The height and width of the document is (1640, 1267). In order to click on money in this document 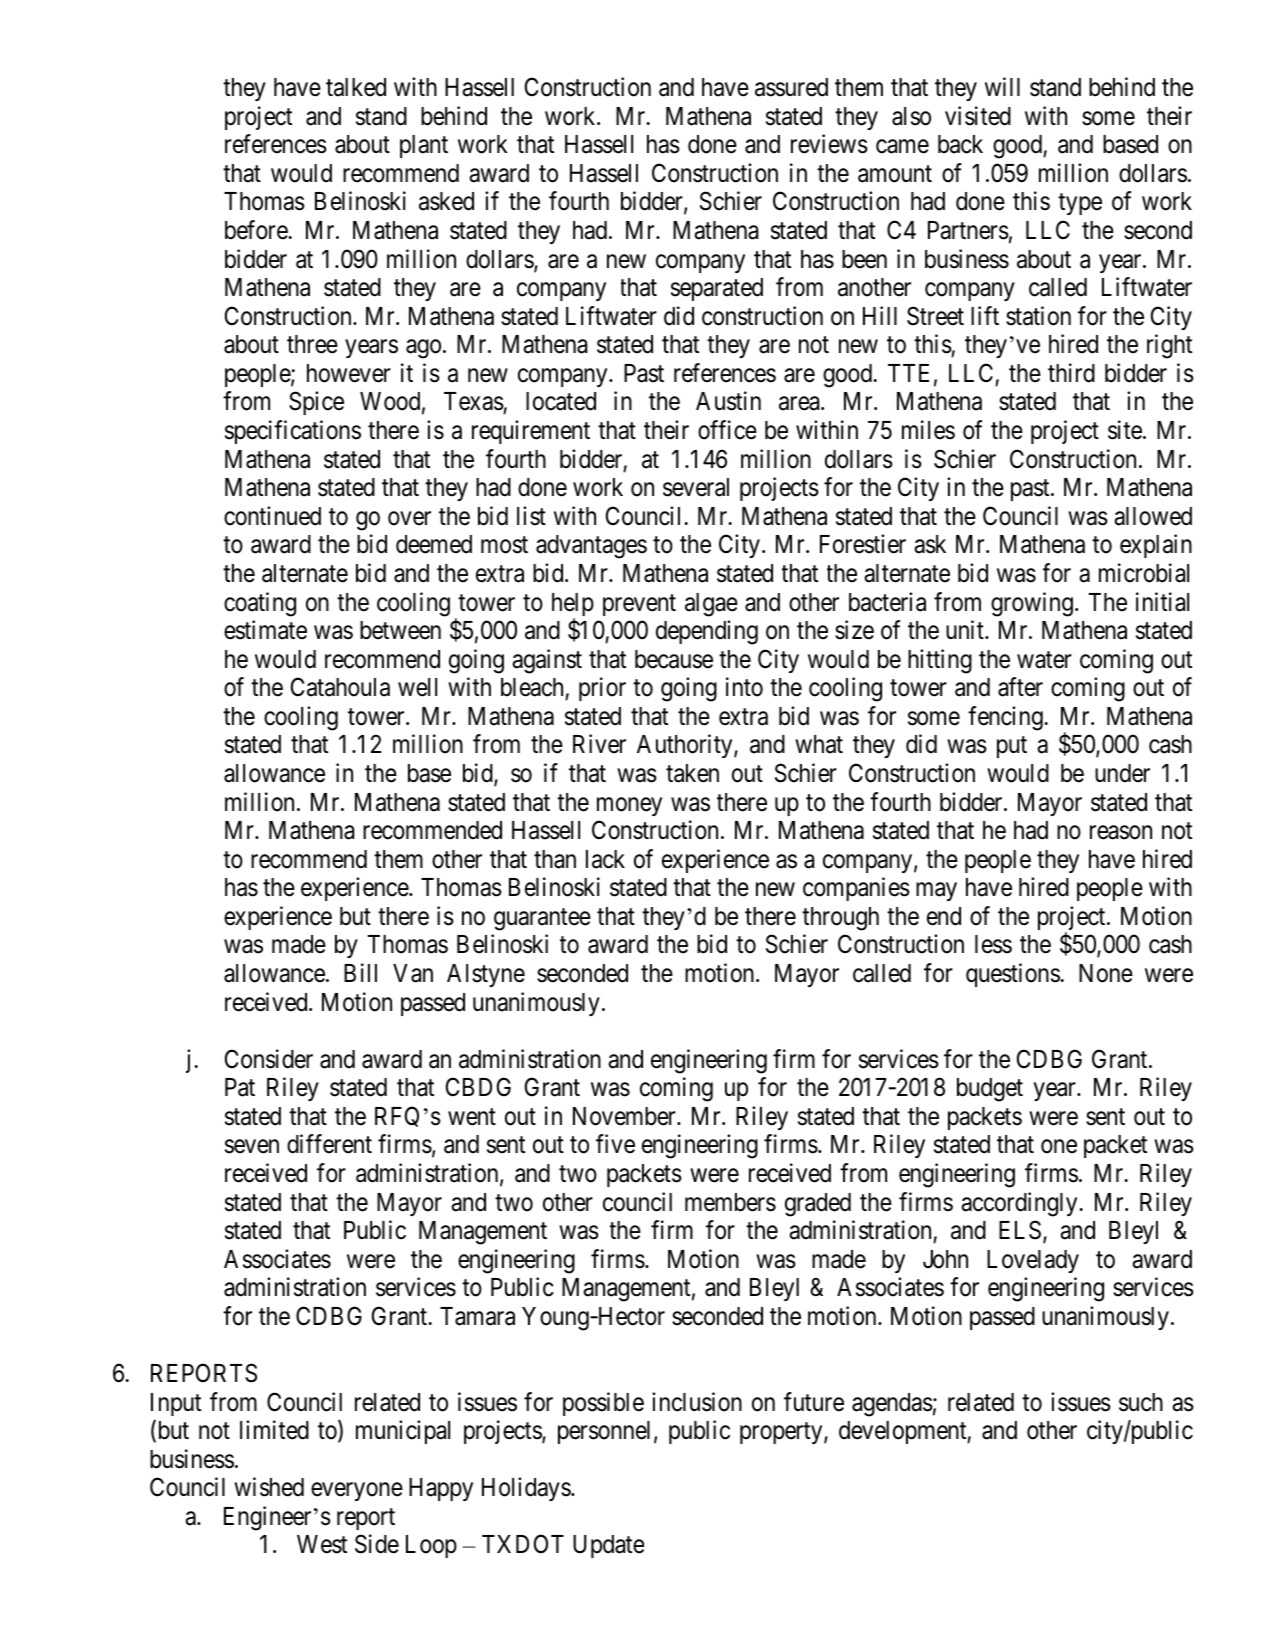, I will do `click(629, 806)`.
